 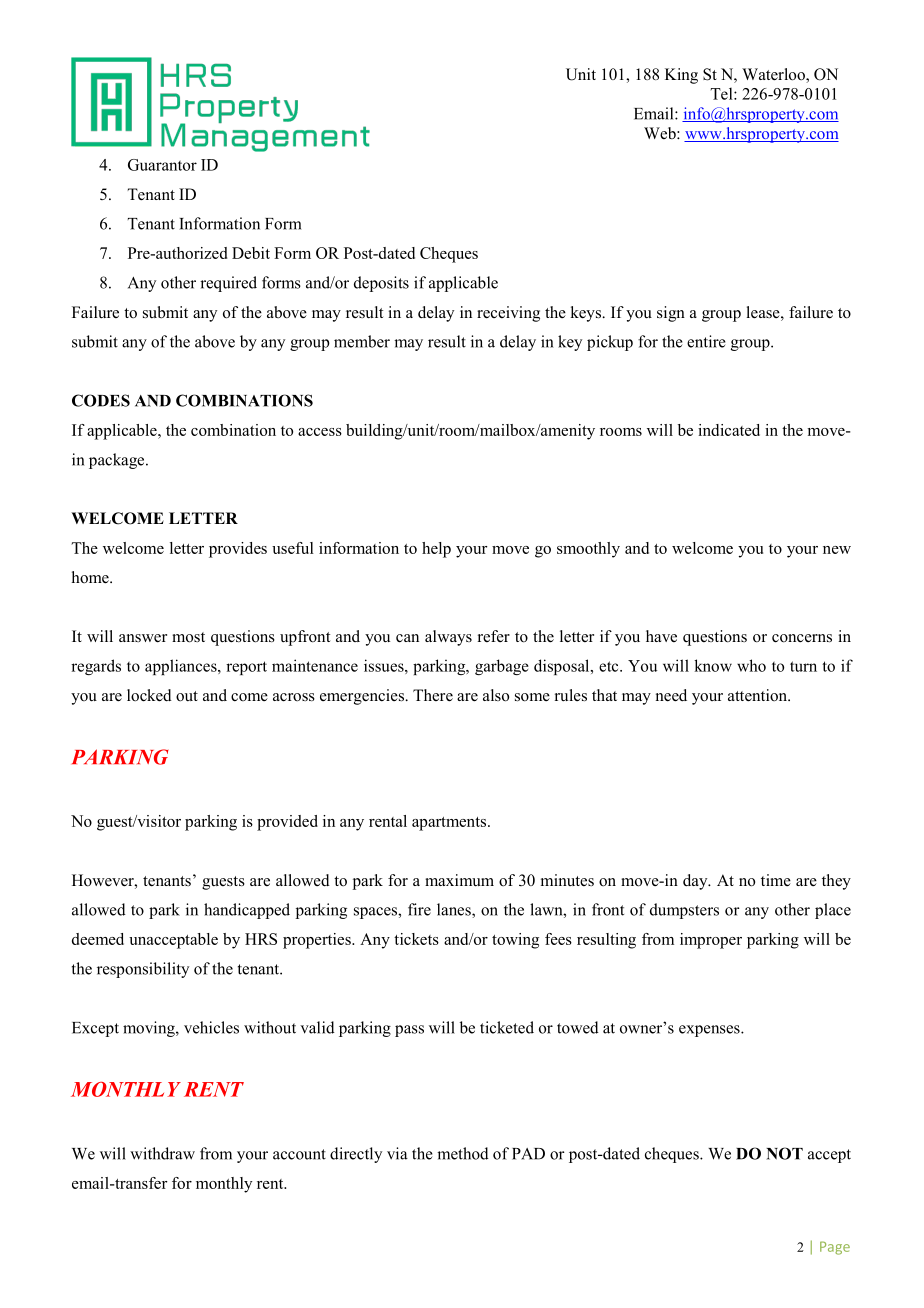 What do you see at coordinates (162, 1153) in the page?
I see `withdraw` at bounding box center [162, 1153].
